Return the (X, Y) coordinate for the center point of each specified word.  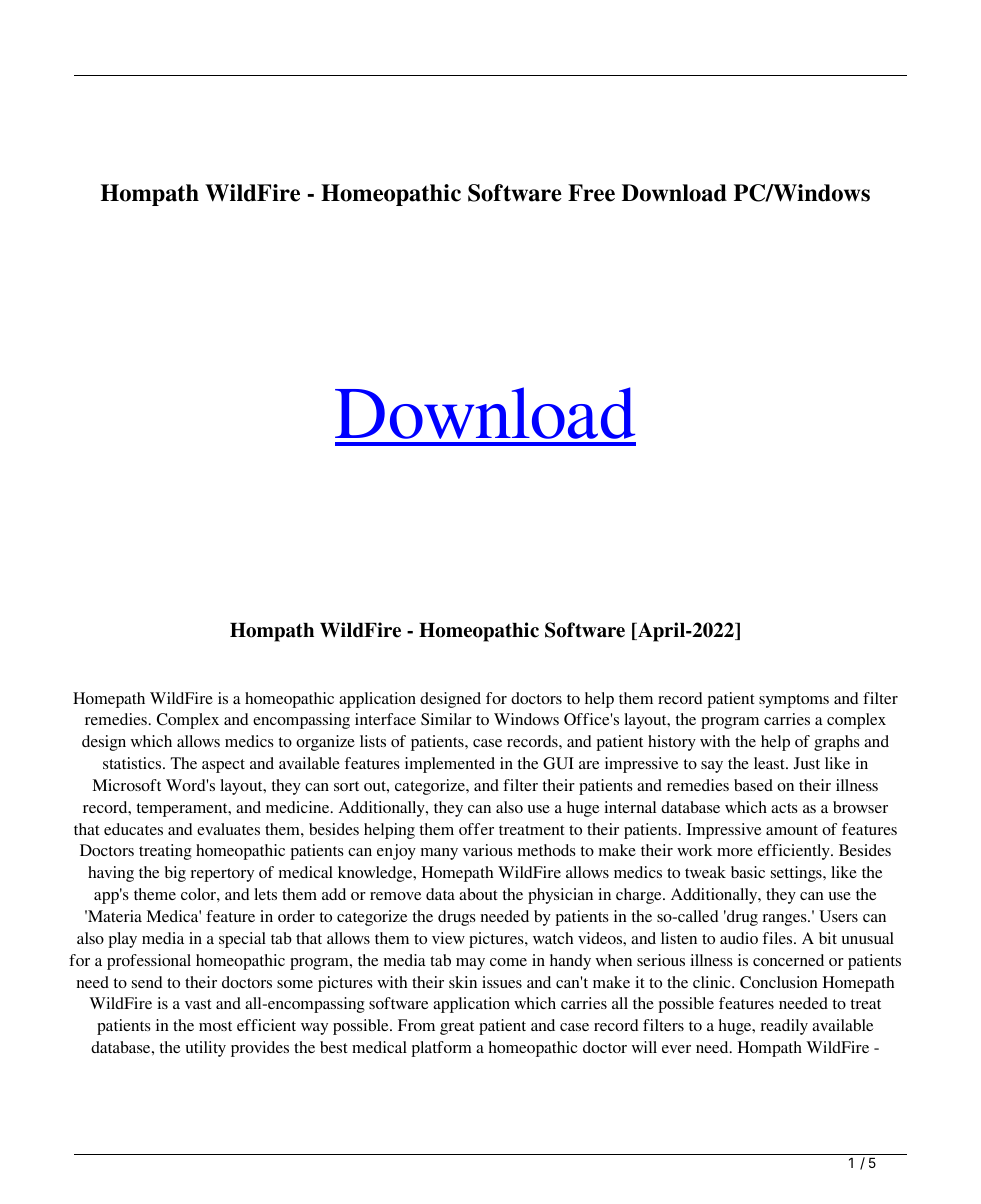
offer (476, 829)
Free (591, 193)
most (215, 1026)
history (672, 743)
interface (385, 719)
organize (325, 743)
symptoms (794, 701)
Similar (446, 719)
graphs (837, 743)
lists (373, 741)
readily (784, 1027)
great (457, 1028)
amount (792, 830)
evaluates (228, 829)
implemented (450, 765)
